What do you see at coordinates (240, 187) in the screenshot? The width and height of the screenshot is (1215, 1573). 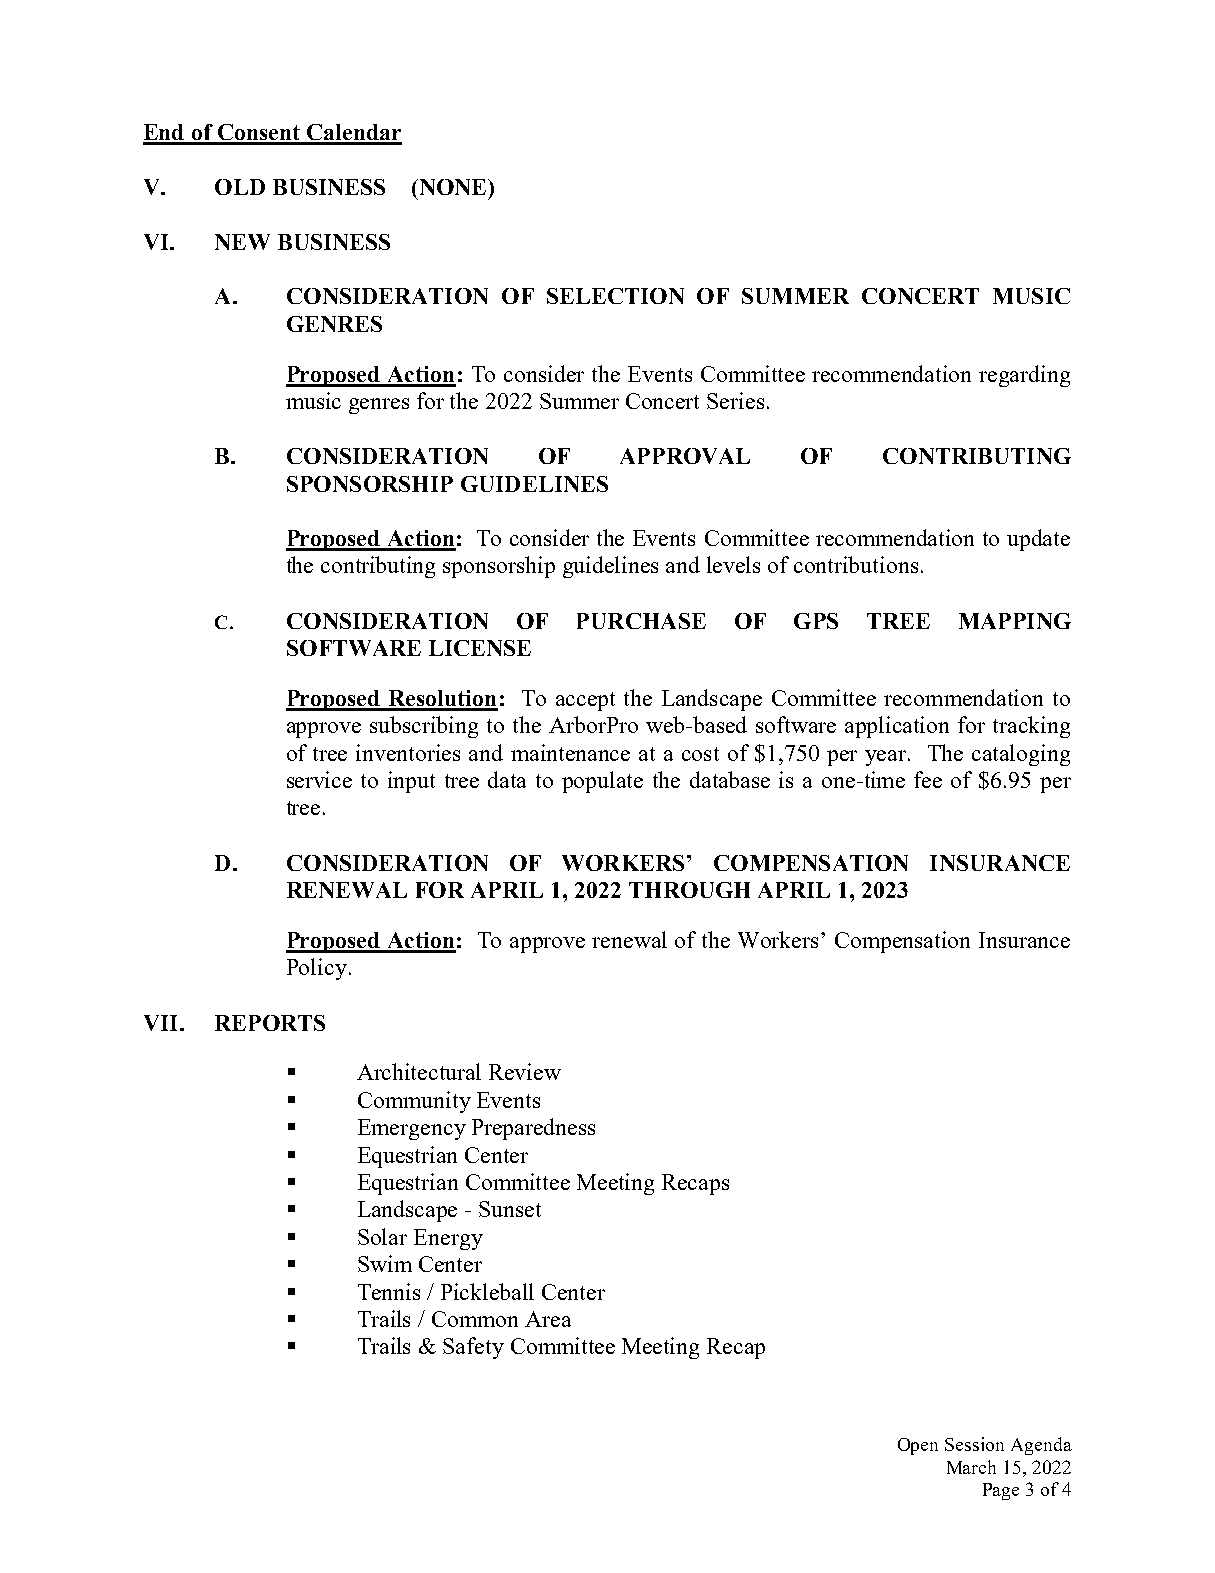 I see `OLD` at bounding box center [240, 187].
